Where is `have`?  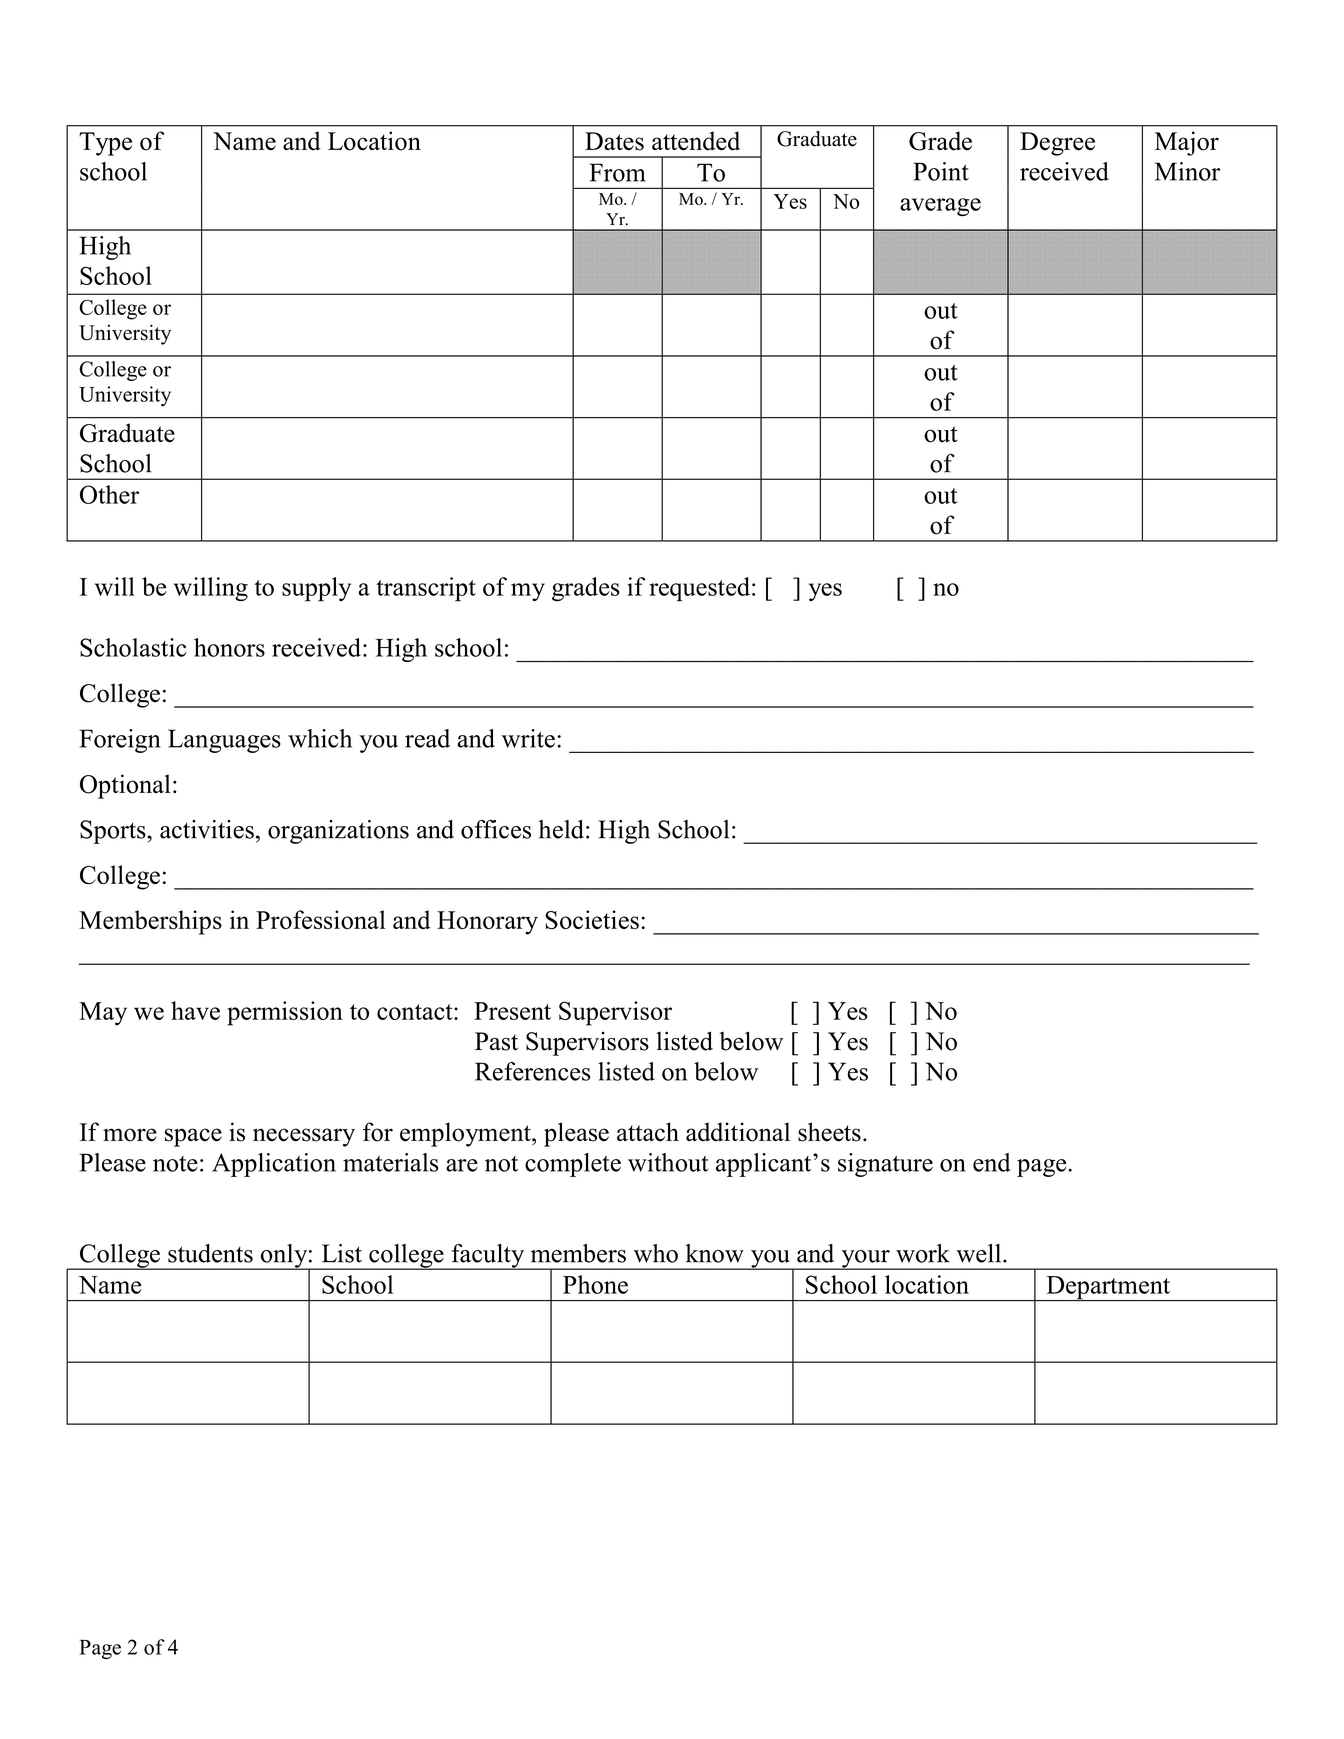 have is located at coordinates (195, 1010).
